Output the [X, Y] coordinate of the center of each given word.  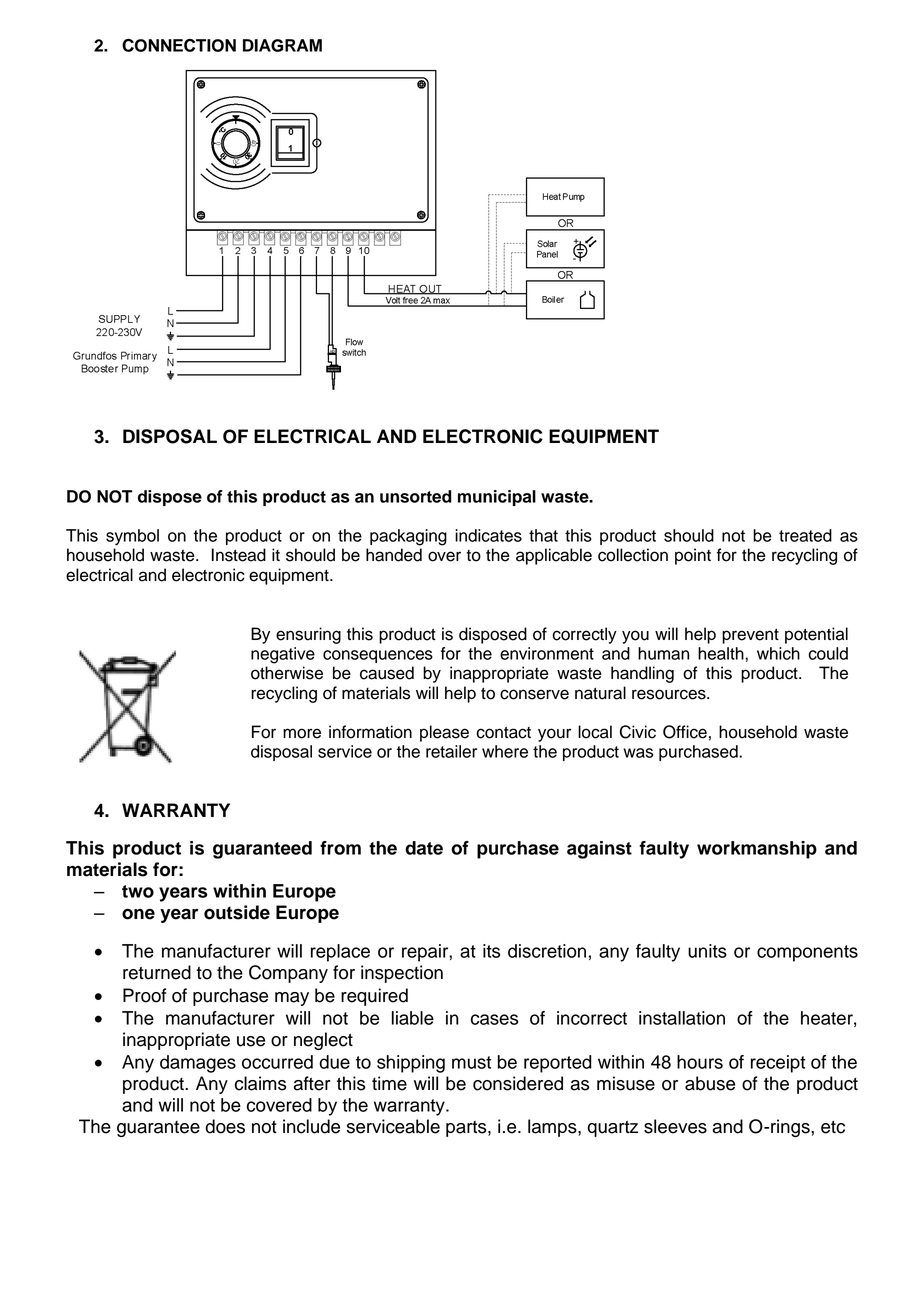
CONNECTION [179, 45]
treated [805, 535]
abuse [710, 1083]
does [225, 1126]
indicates [488, 535]
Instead [239, 555]
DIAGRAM [282, 45]
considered [518, 1083]
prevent [750, 636]
